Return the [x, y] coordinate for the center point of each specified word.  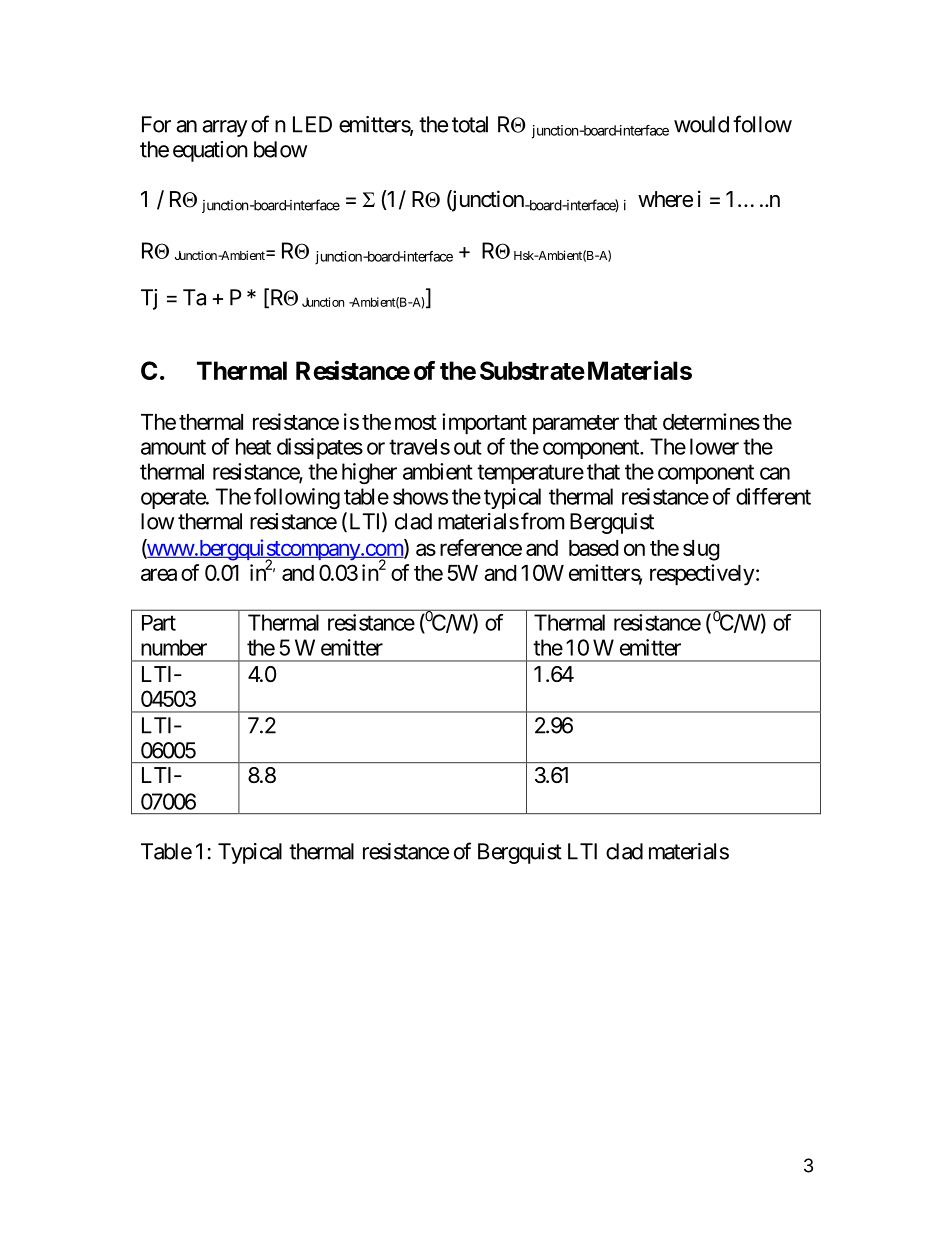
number [174, 647]
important [484, 424]
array [225, 128]
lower [714, 446]
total [470, 124]
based [593, 548]
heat [253, 446]
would [701, 124]
